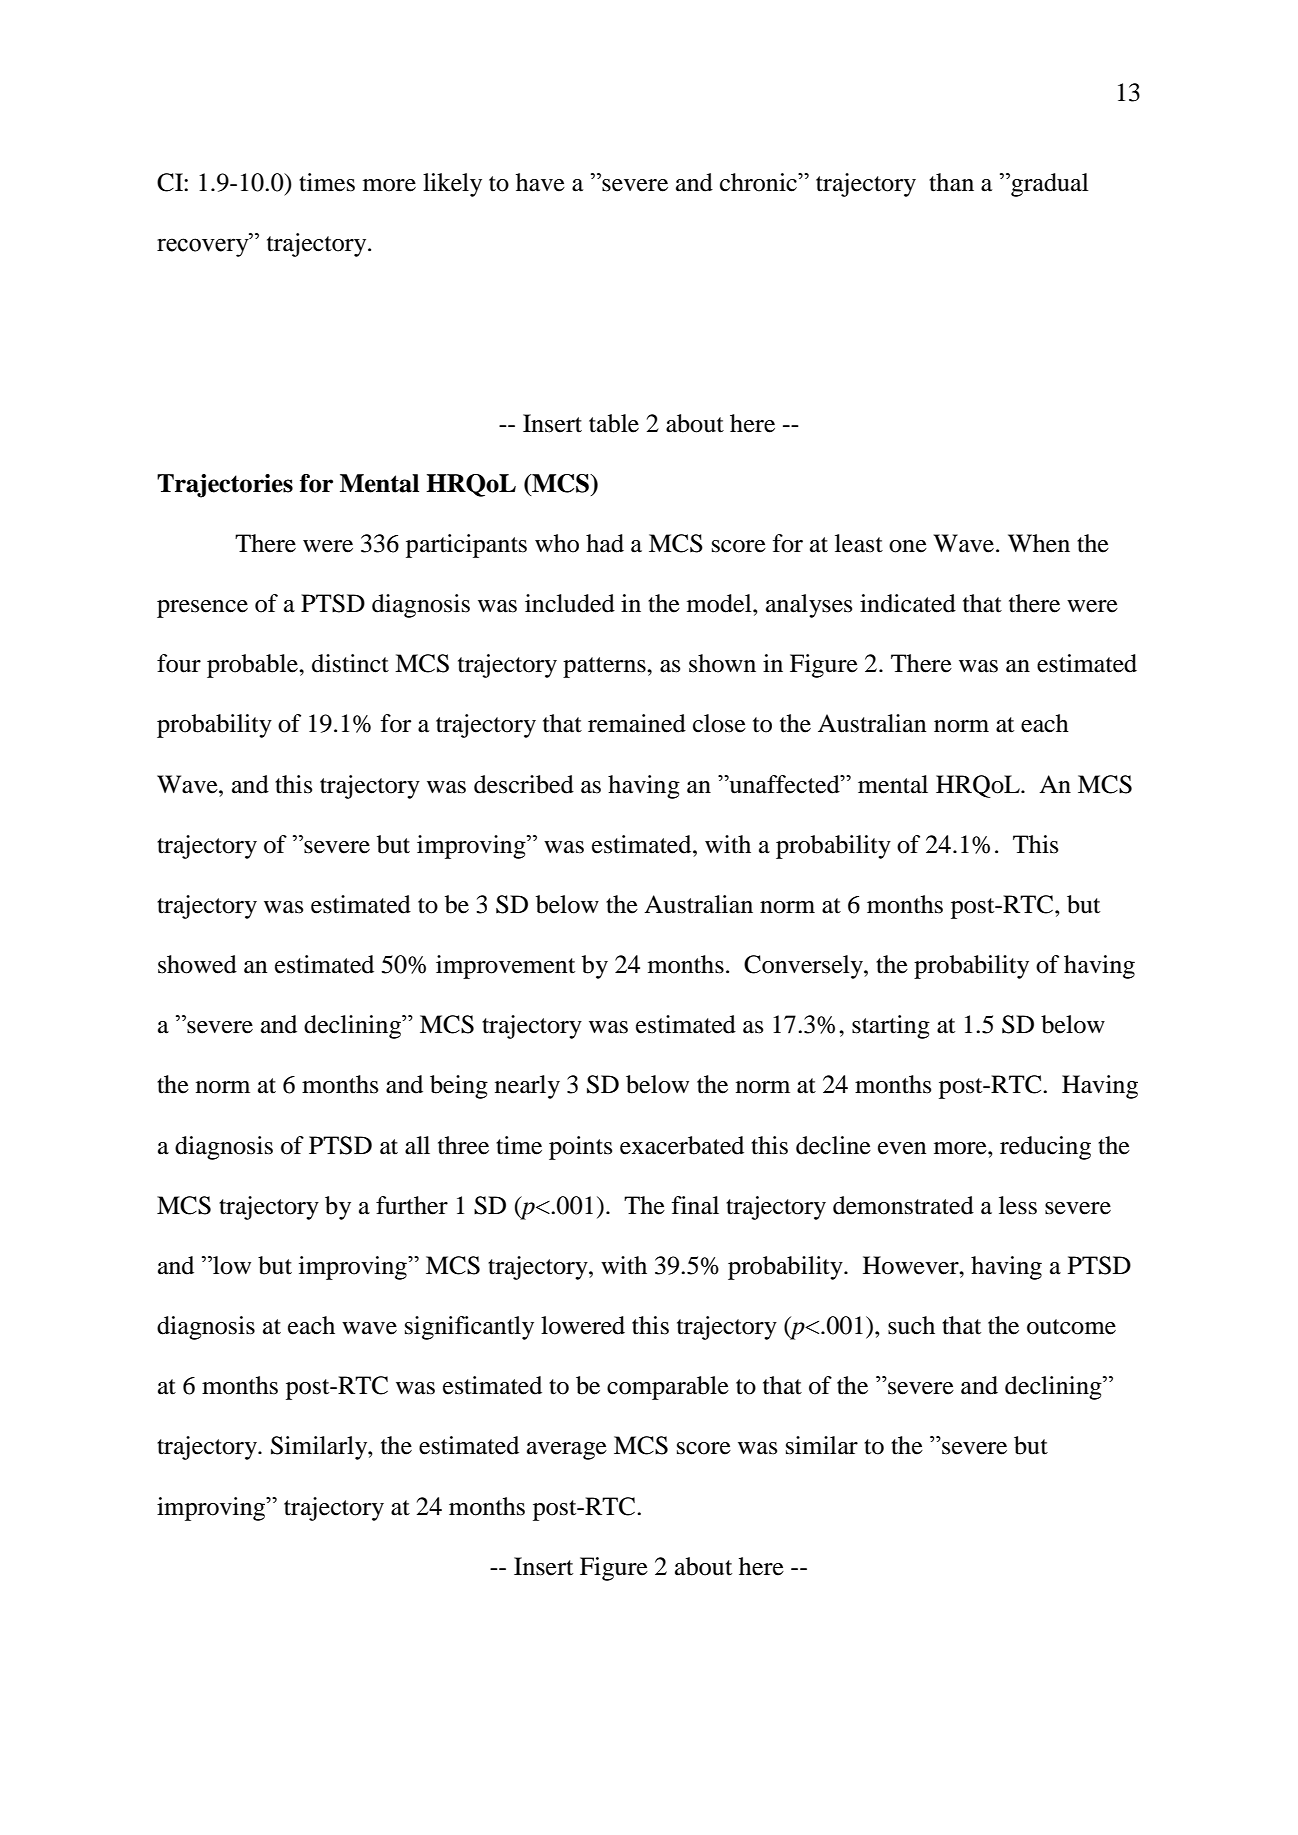 The height and width of the screenshot is (1835, 1298). What do you see at coordinates (891, 1027) in the screenshot?
I see `starting` at bounding box center [891, 1027].
